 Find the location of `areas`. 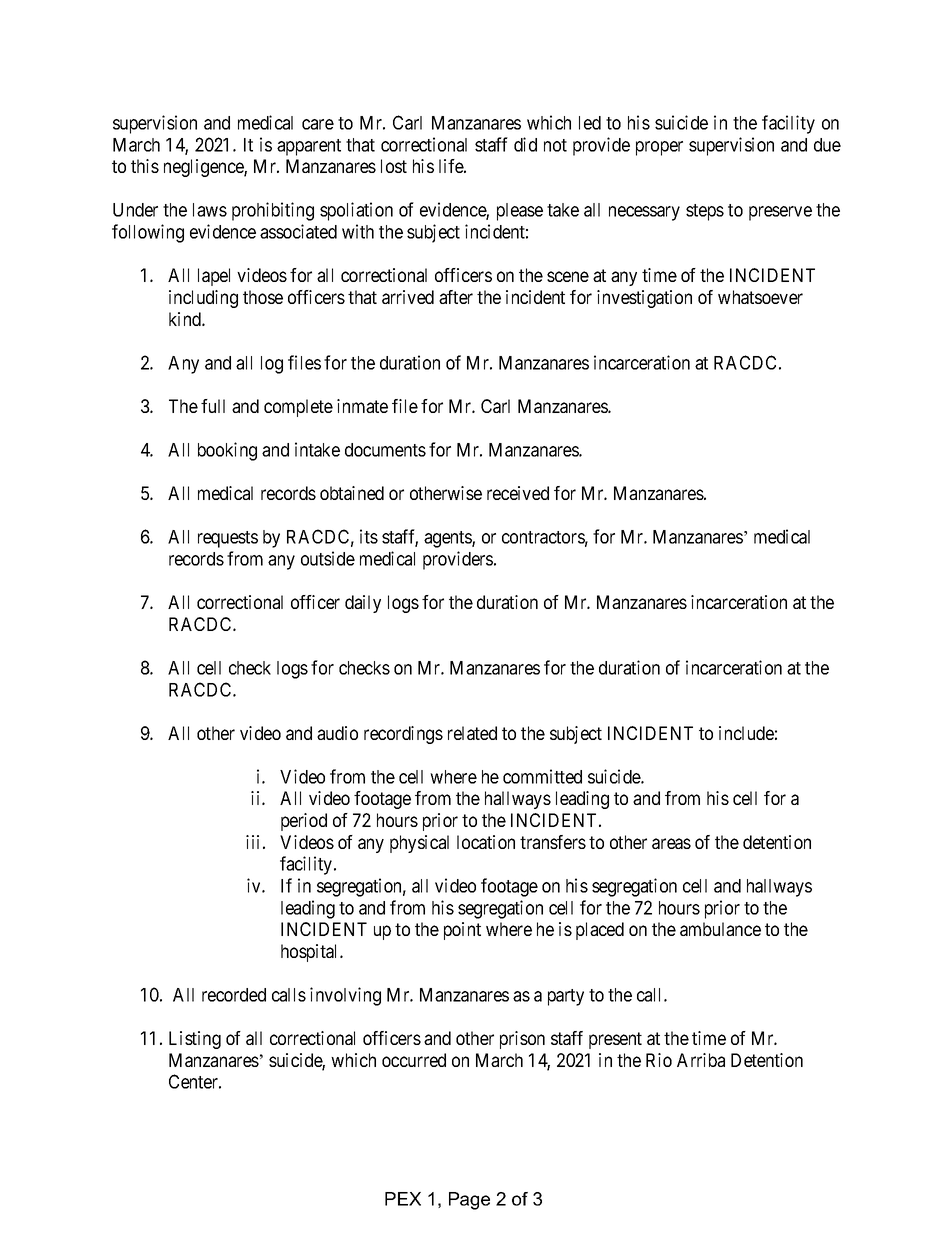

areas is located at coordinates (671, 843).
